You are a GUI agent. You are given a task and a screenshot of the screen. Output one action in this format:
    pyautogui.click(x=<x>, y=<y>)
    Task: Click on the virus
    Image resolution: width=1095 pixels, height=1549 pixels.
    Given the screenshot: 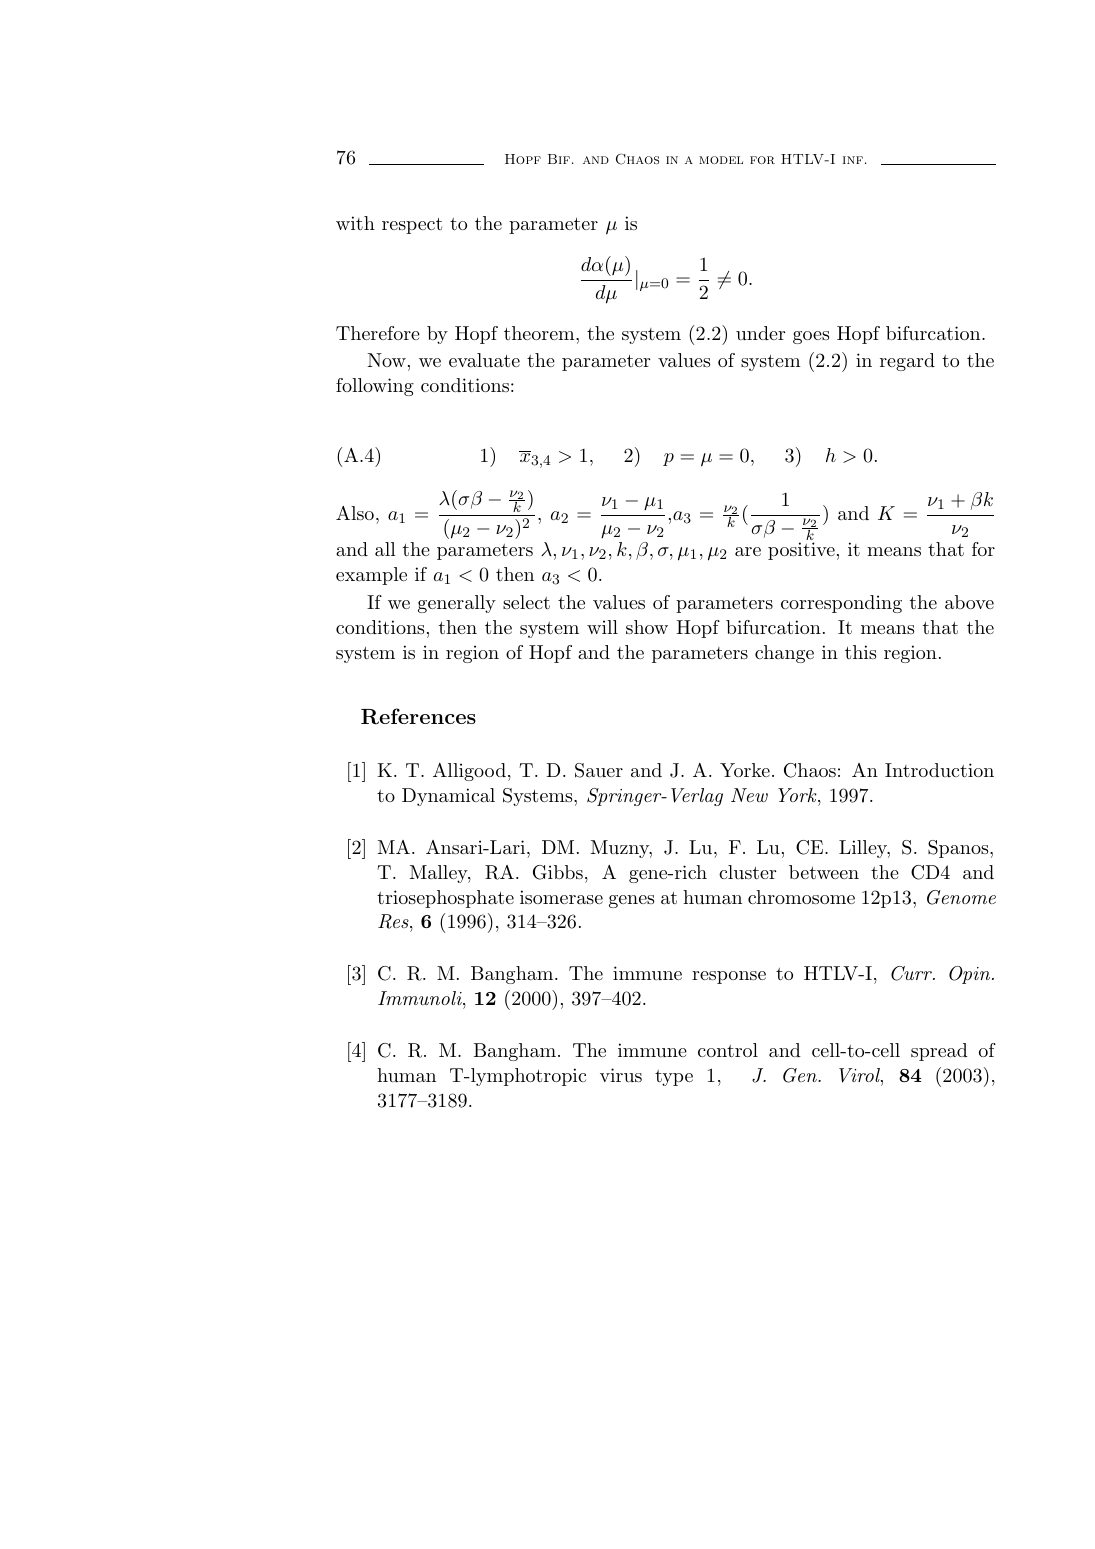 What is the action you would take?
    pyautogui.click(x=621, y=1075)
